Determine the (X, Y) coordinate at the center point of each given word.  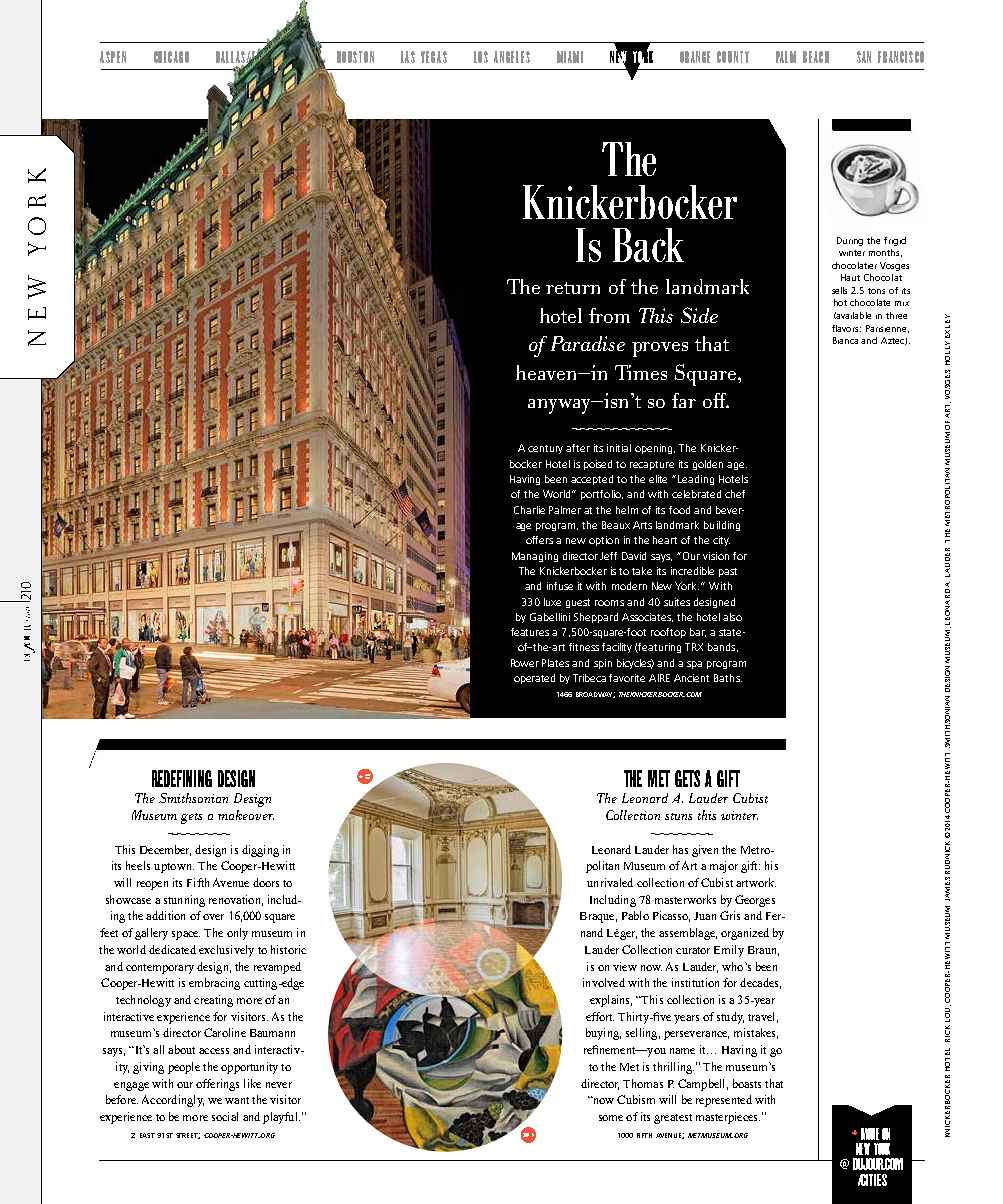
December (165, 850)
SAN (864, 57)
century (545, 449)
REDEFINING (182, 778)
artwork (756, 882)
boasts (747, 1083)
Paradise (588, 343)
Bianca (845, 340)
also (732, 617)
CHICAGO (171, 57)
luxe (552, 602)
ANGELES (512, 57)
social (225, 1116)
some (611, 1118)
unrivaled (610, 882)
